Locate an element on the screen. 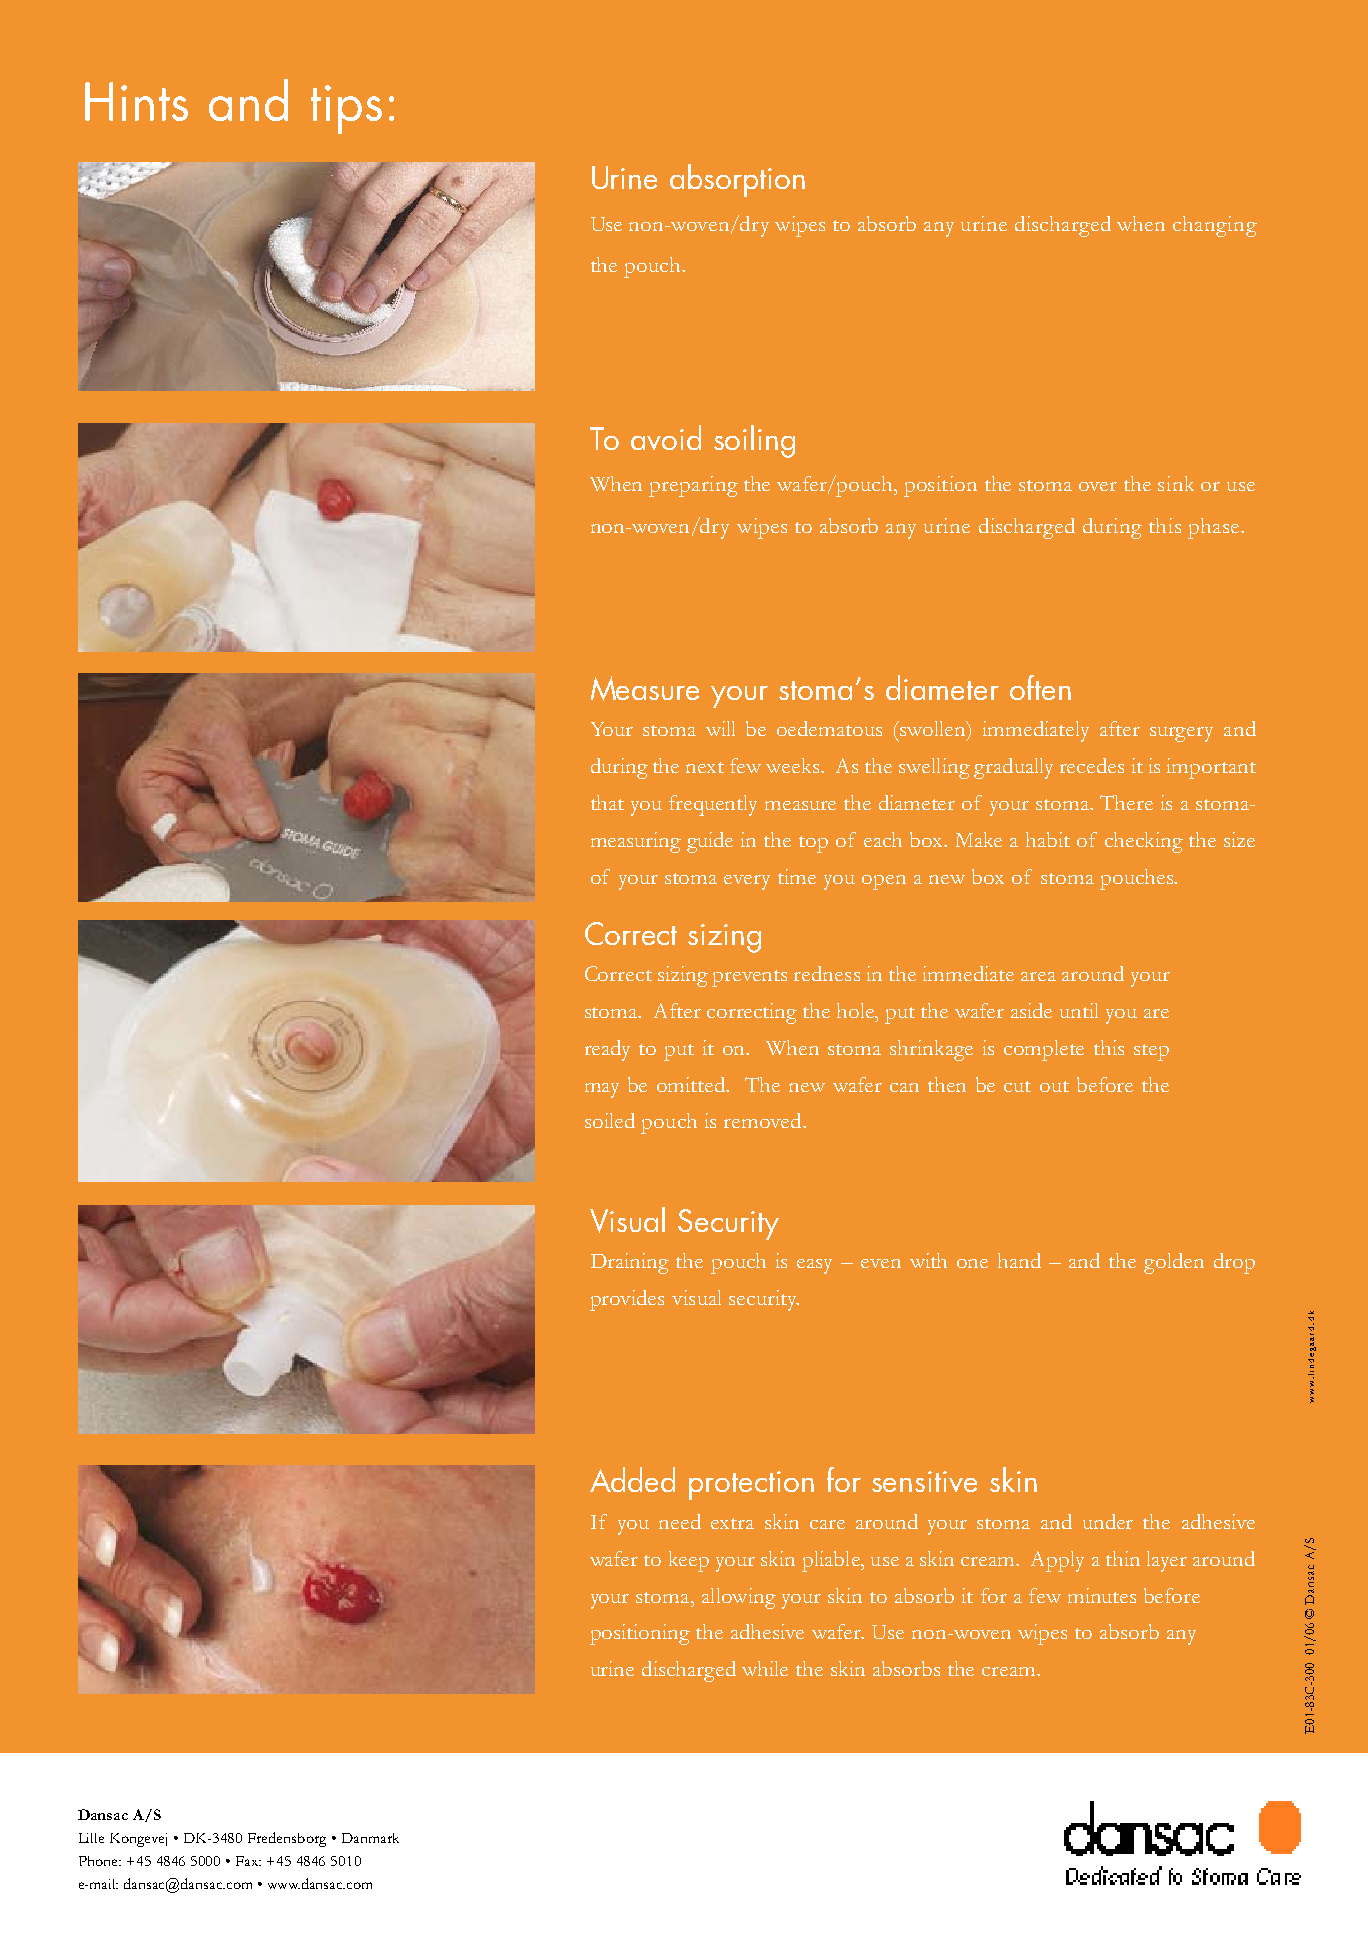 The image size is (1368, 1935). that is located at coordinates (607, 802).
